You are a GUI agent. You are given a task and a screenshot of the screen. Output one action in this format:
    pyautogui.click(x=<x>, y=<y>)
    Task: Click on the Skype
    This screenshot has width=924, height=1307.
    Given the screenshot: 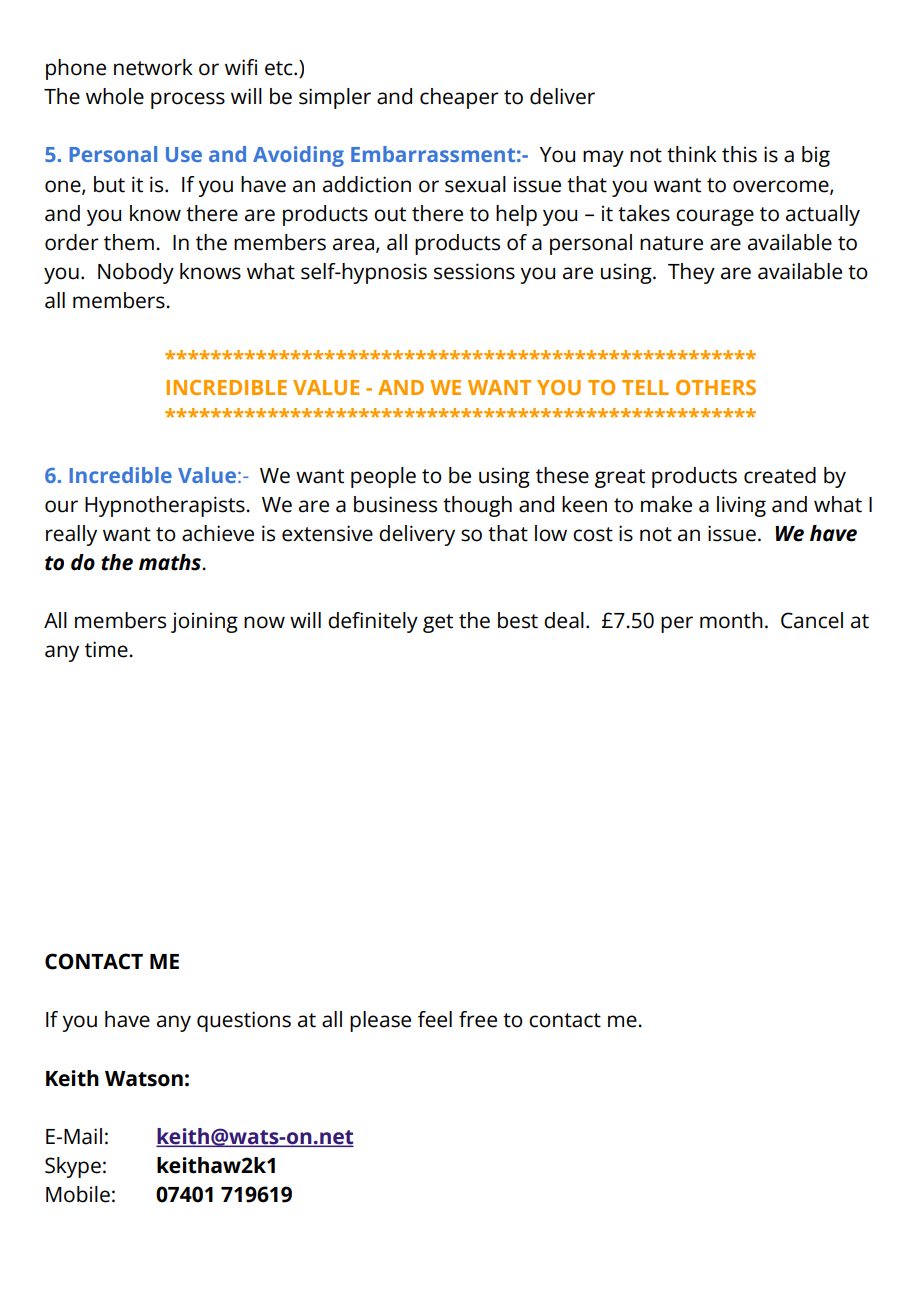 What is the action you would take?
    pyautogui.click(x=73, y=1167)
